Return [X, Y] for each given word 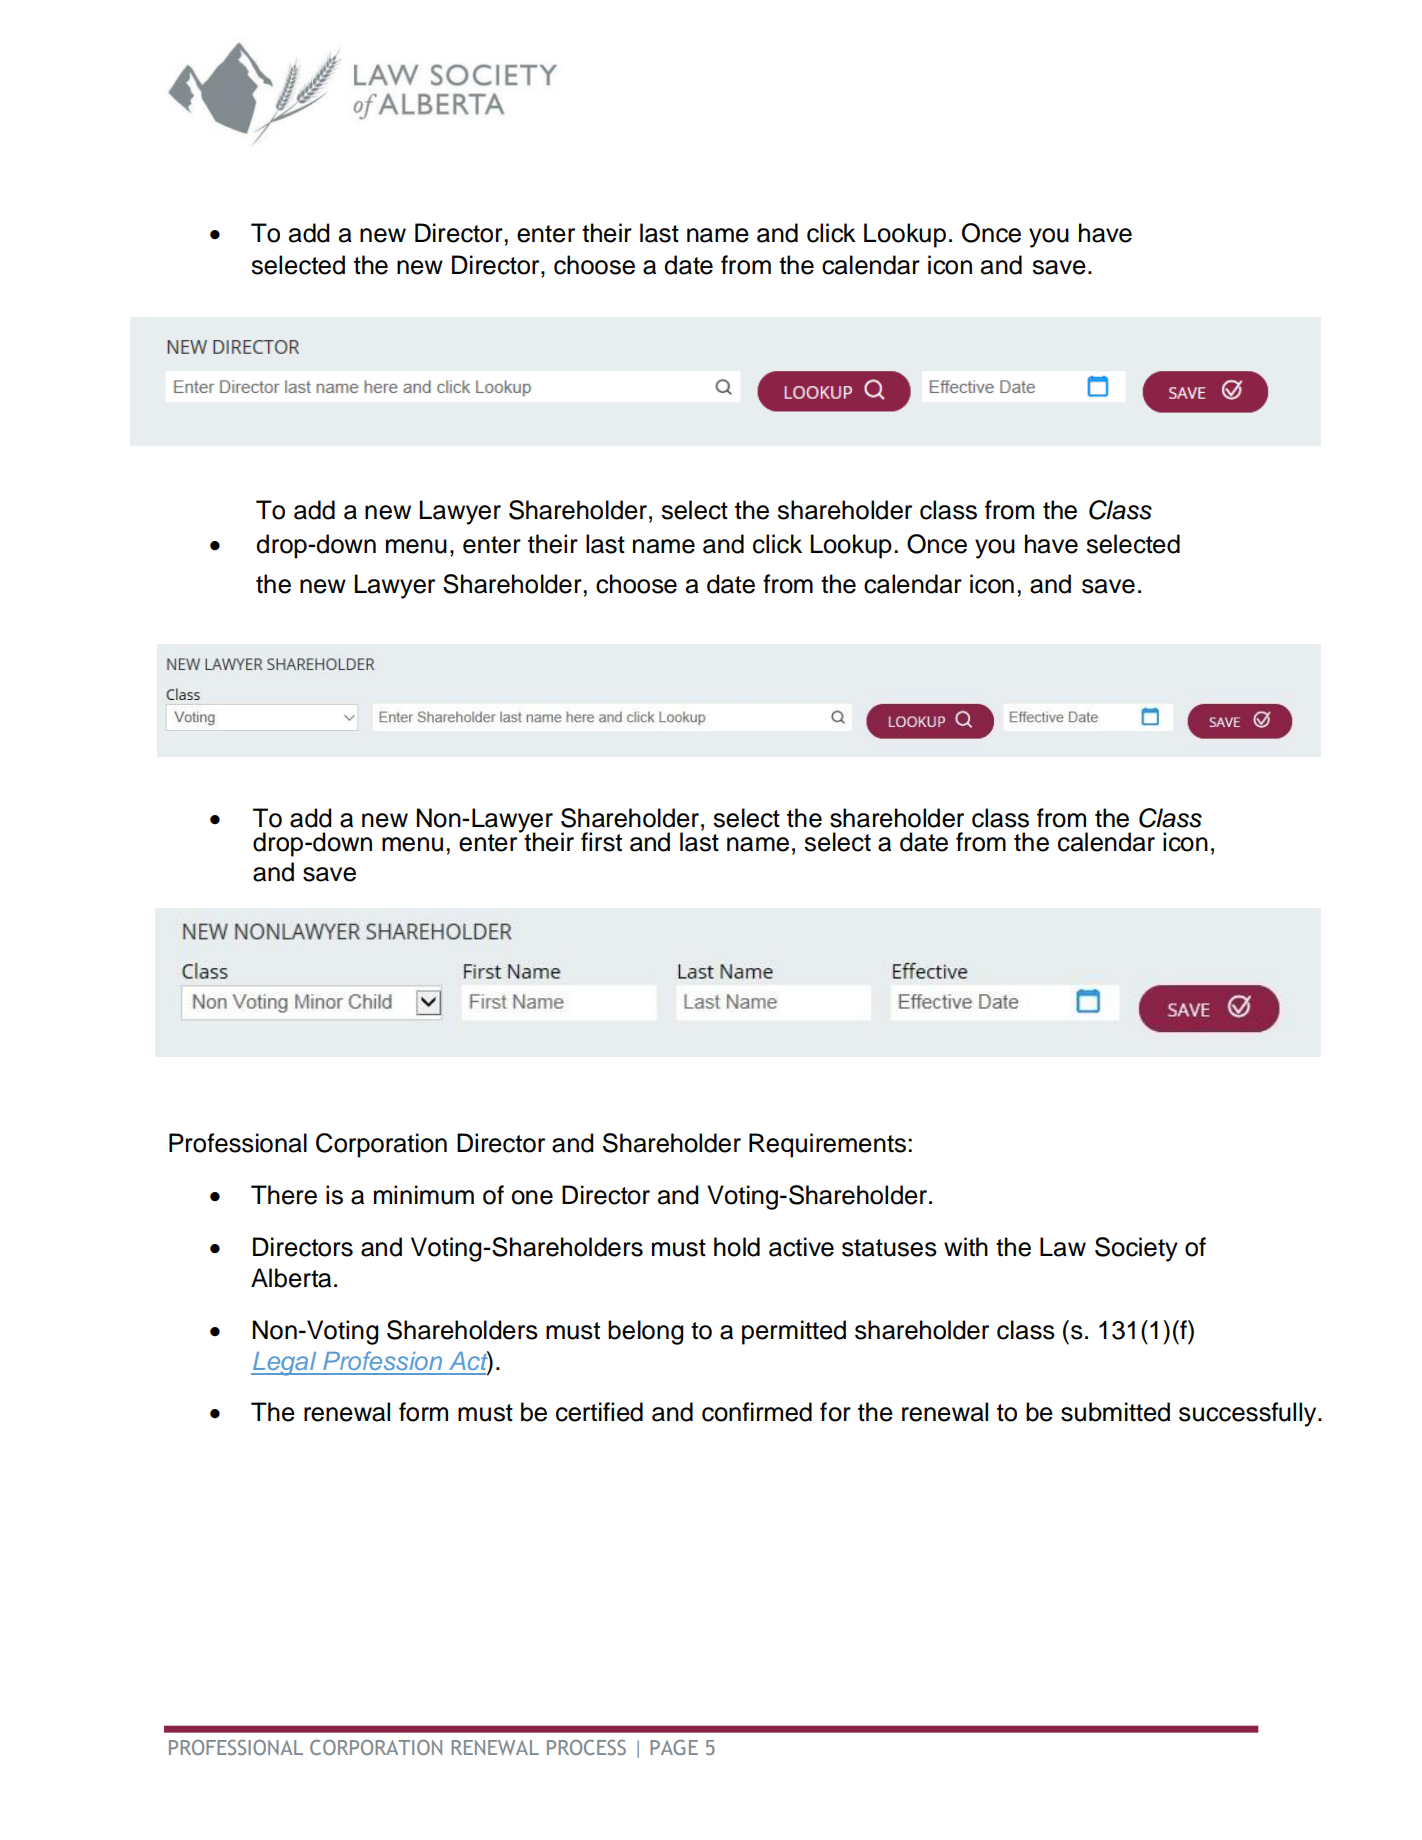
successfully [1249, 1414]
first [601, 842]
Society [1136, 1249]
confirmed [757, 1412]
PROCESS [586, 1747]
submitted [1115, 1412]
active [801, 1247]
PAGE [674, 1747]
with [966, 1247]
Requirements [827, 1145]
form [423, 1412]
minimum [424, 1195]
